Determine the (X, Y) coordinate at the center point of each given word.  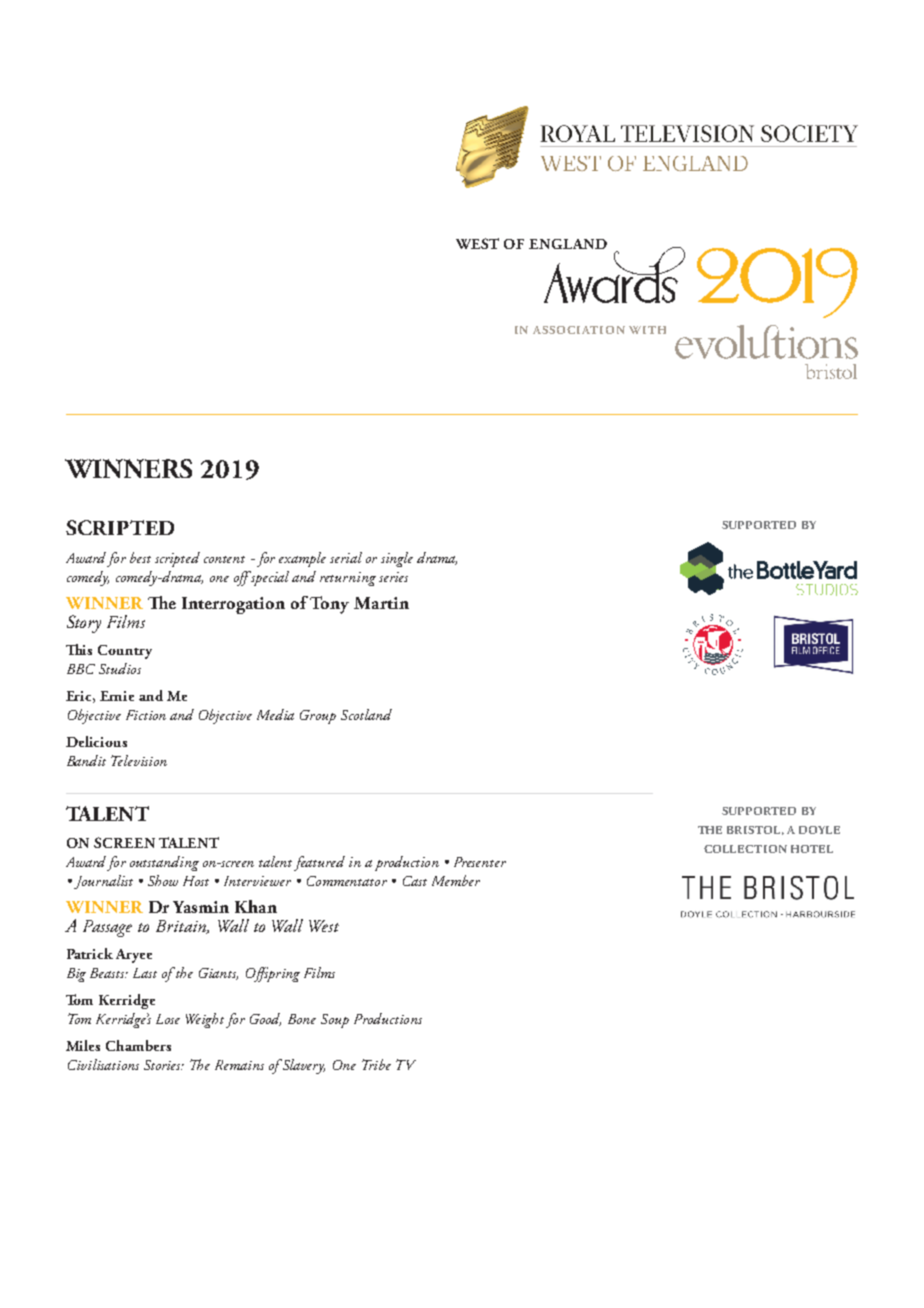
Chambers (138, 1045)
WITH (647, 330)
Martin (381, 603)
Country (125, 652)
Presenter (480, 862)
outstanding (164, 863)
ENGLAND (568, 244)
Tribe (376, 1064)
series (393, 577)
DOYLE (819, 830)
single (397, 559)
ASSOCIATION (579, 330)
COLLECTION (745, 849)
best (140, 557)
